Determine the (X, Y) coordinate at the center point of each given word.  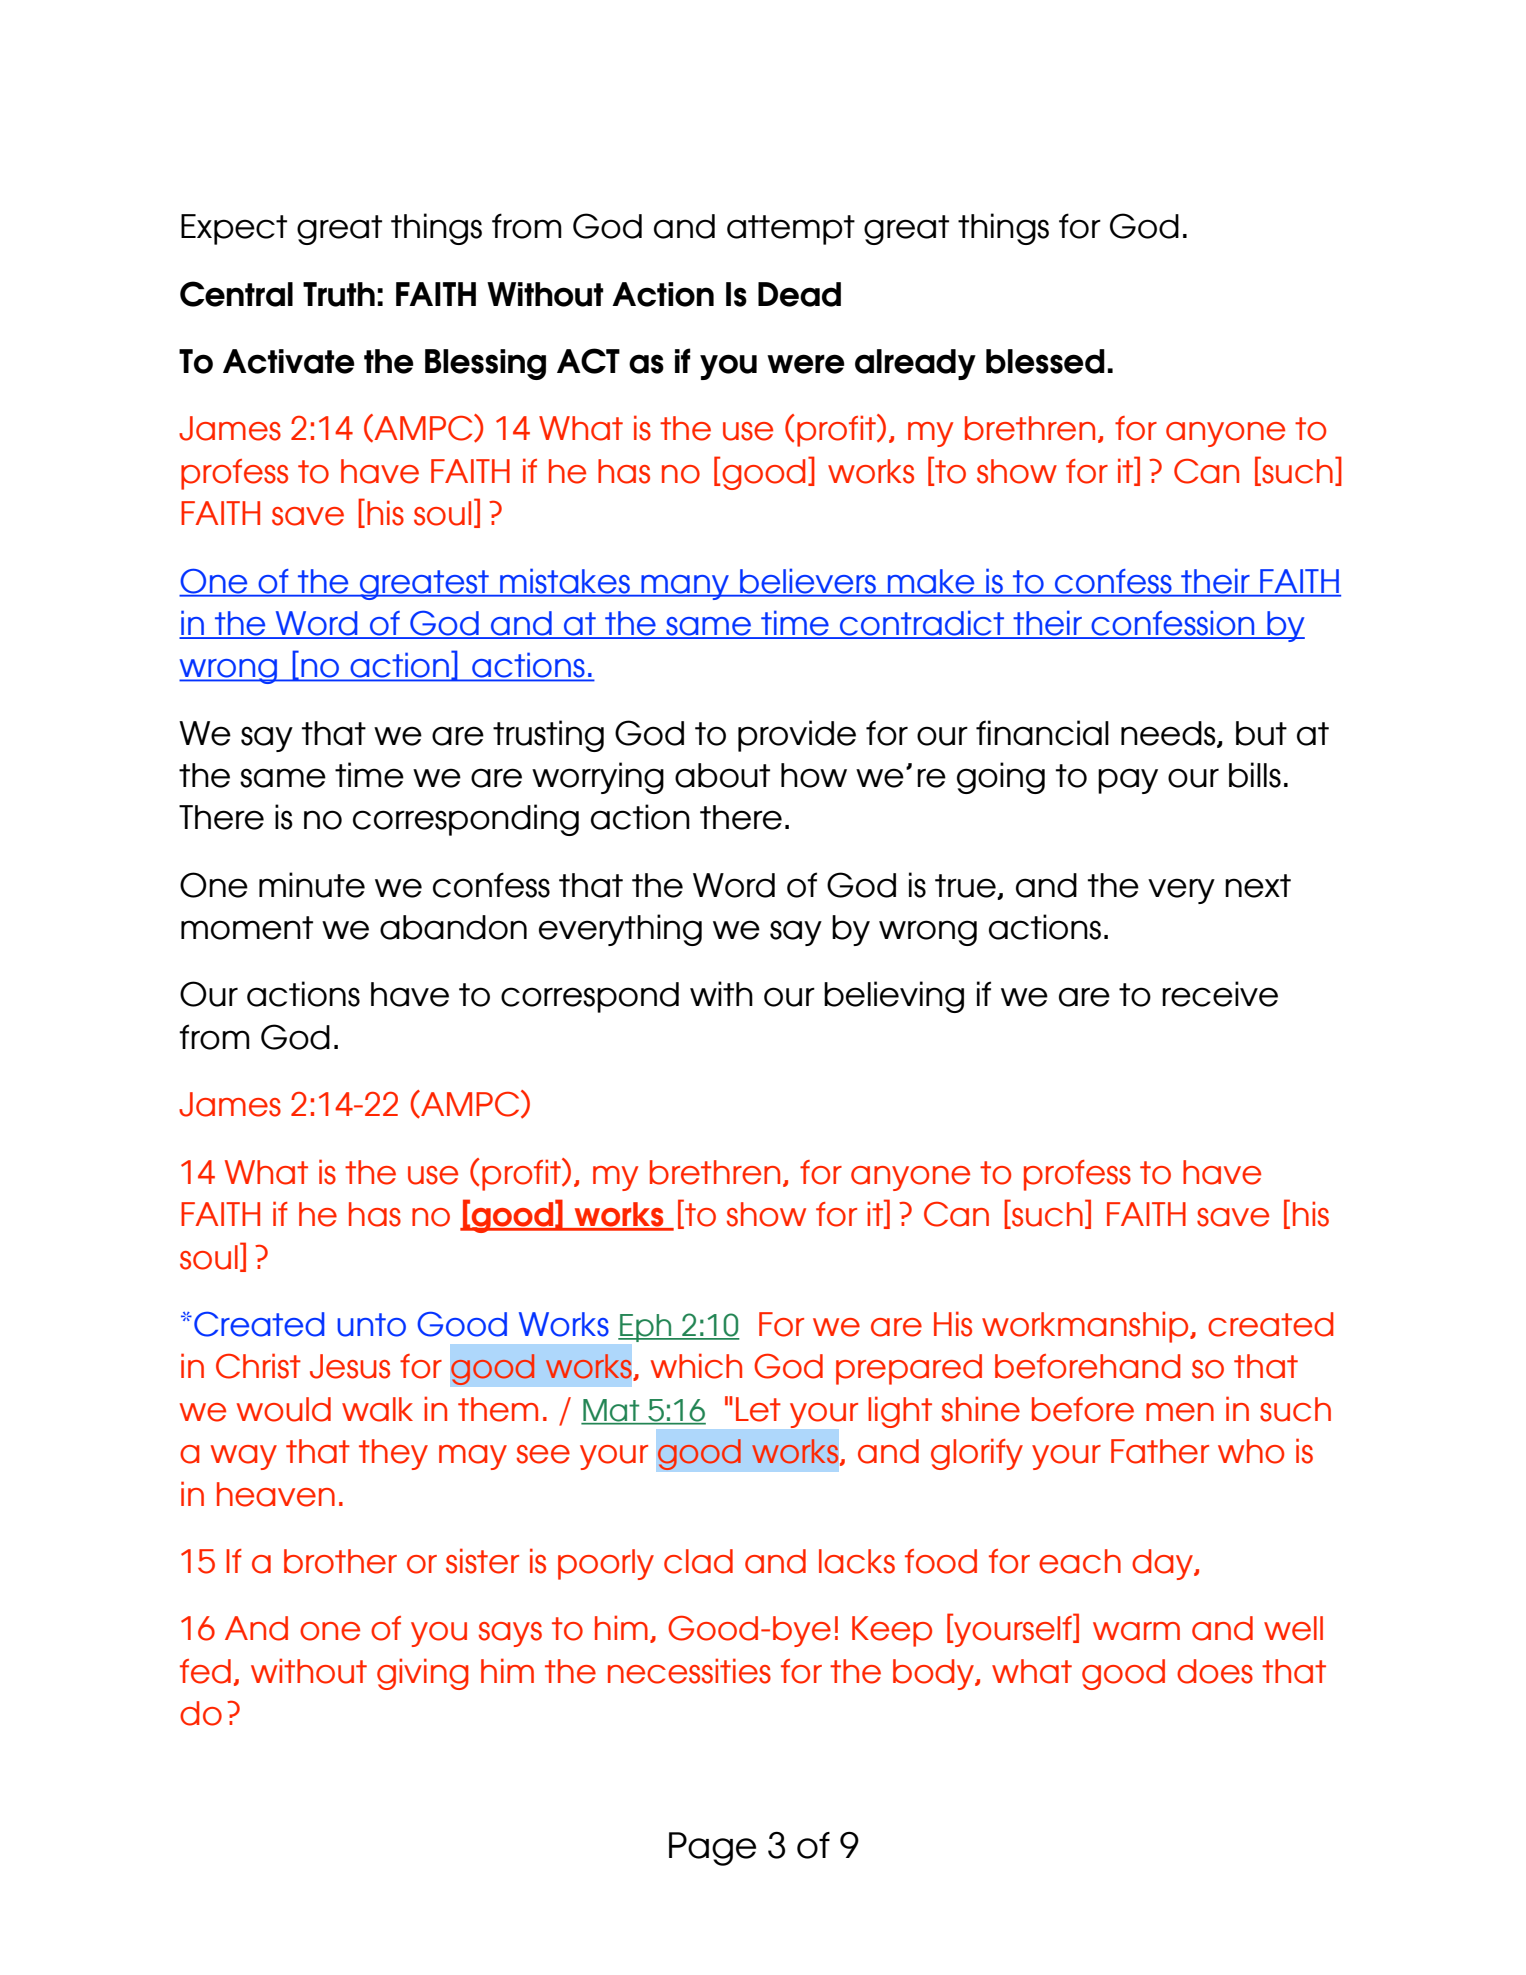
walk (377, 1409)
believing (894, 997)
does (1215, 1671)
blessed (1045, 361)
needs (1169, 734)
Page (712, 1849)
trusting (548, 736)
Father (1160, 1451)
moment (247, 928)
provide (797, 736)
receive (1220, 994)
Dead (799, 294)
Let (758, 1409)
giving (422, 1674)
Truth (339, 294)
